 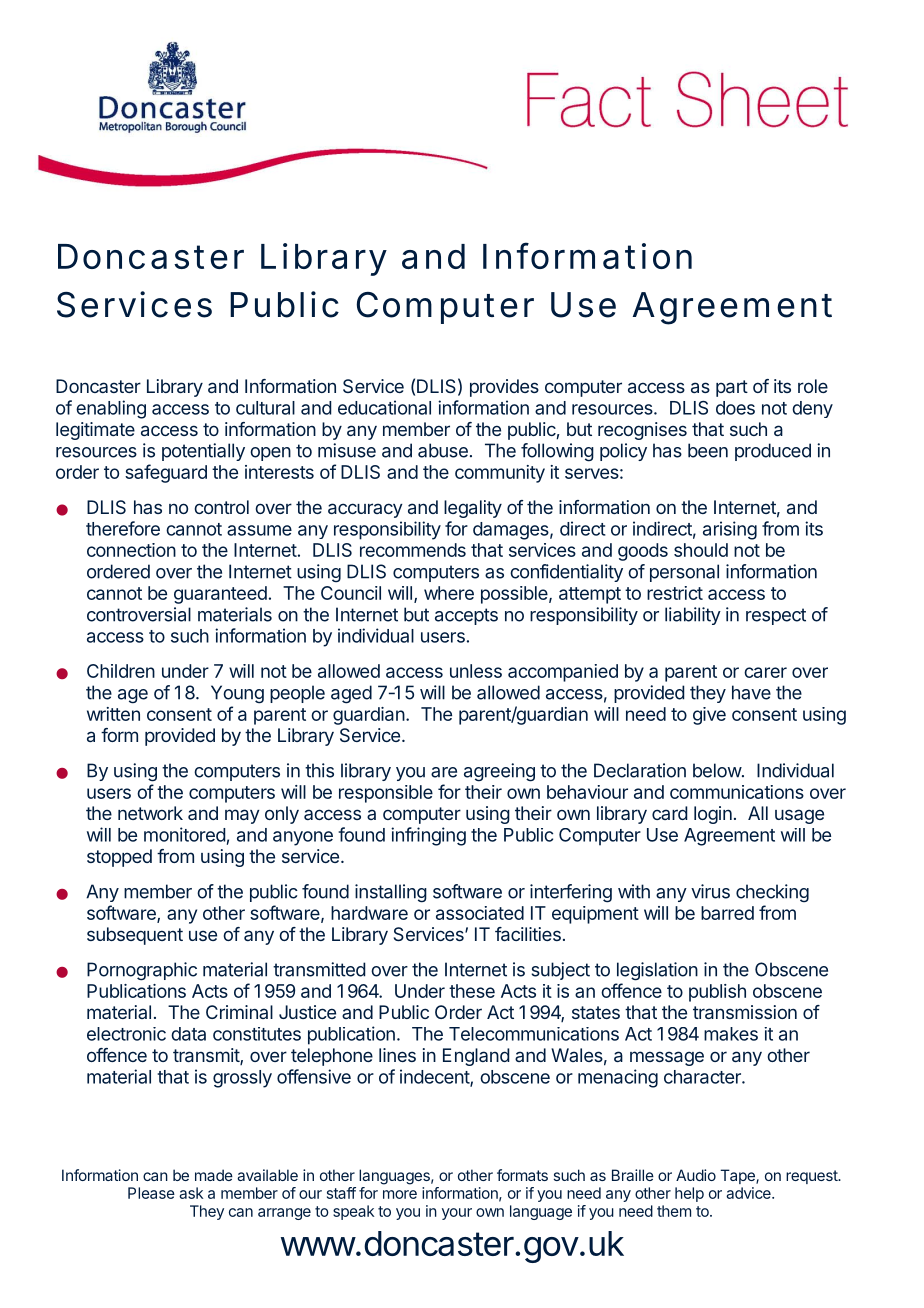 I want to click on makes, so click(x=731, y=1034).
